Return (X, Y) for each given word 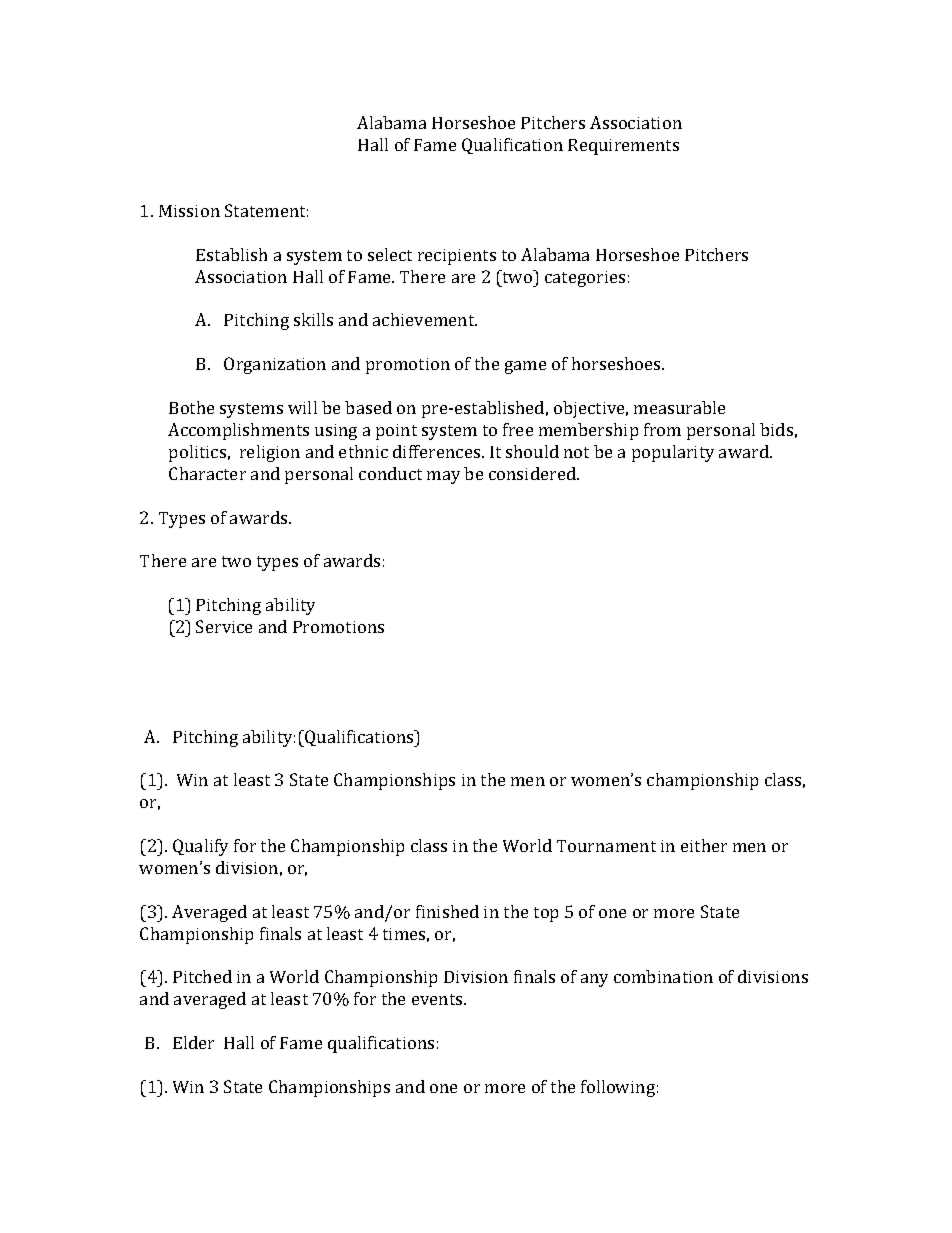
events (438, 999)
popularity (673, 453)
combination (663, 976)
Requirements (623, 147)
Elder (193, 1042)
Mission (189, 211)
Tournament (606, 846)
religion (270, 453)
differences (438, 451)
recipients (457, 257)
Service (224, 626)
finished (447, 911)
